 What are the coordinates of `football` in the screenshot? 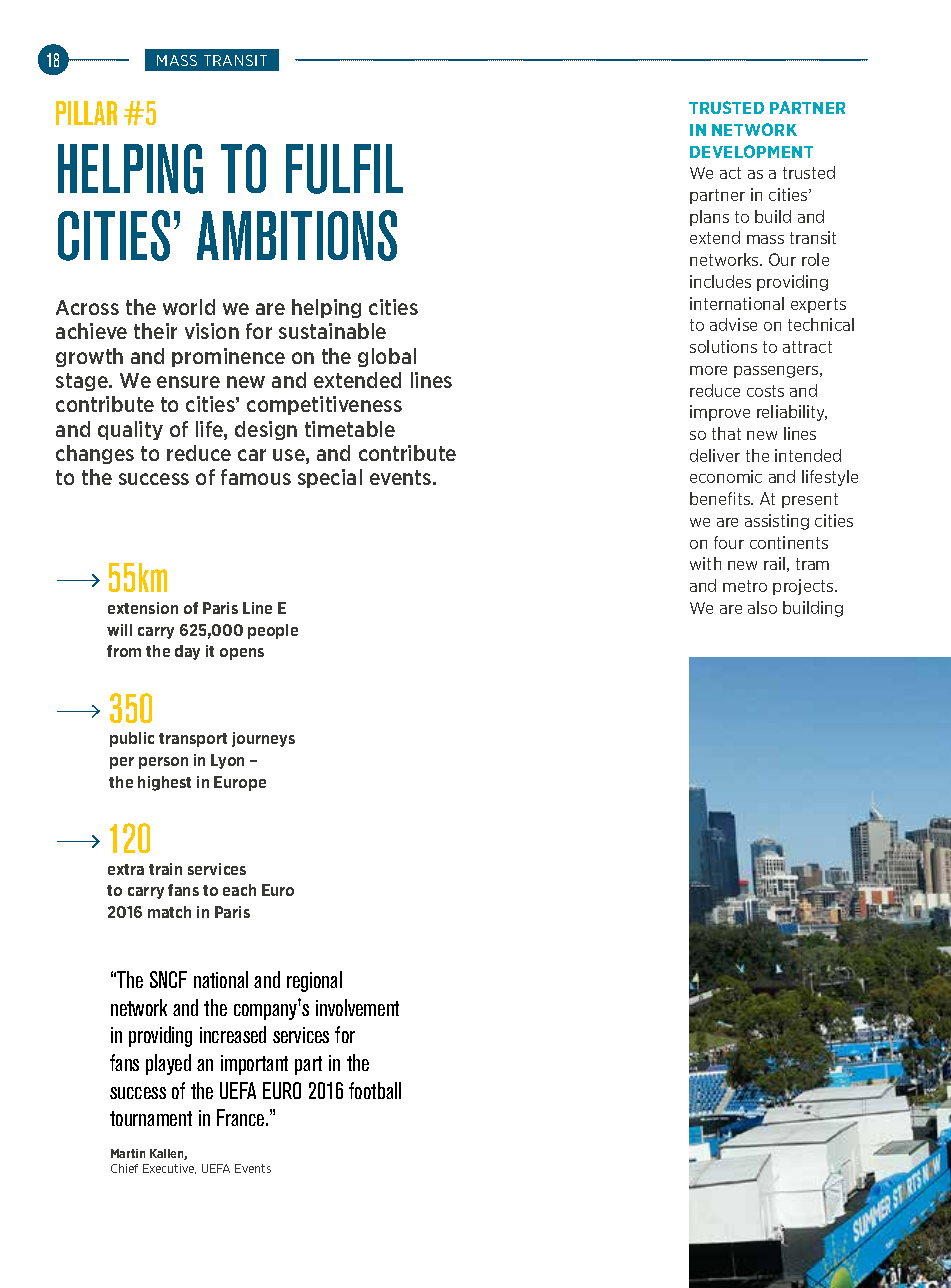 It's located at (375, 1090).
